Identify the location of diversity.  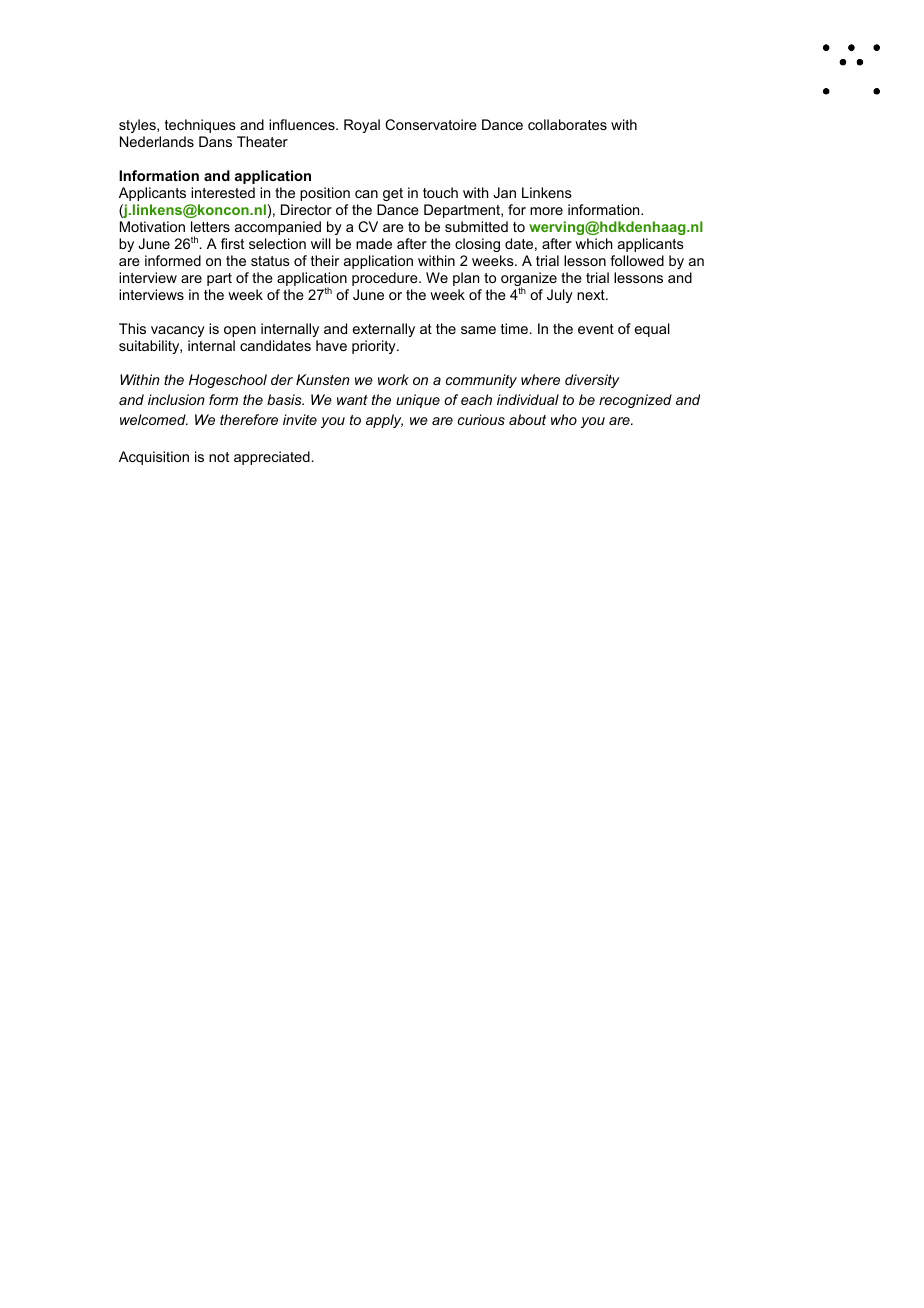
(592, 381).
